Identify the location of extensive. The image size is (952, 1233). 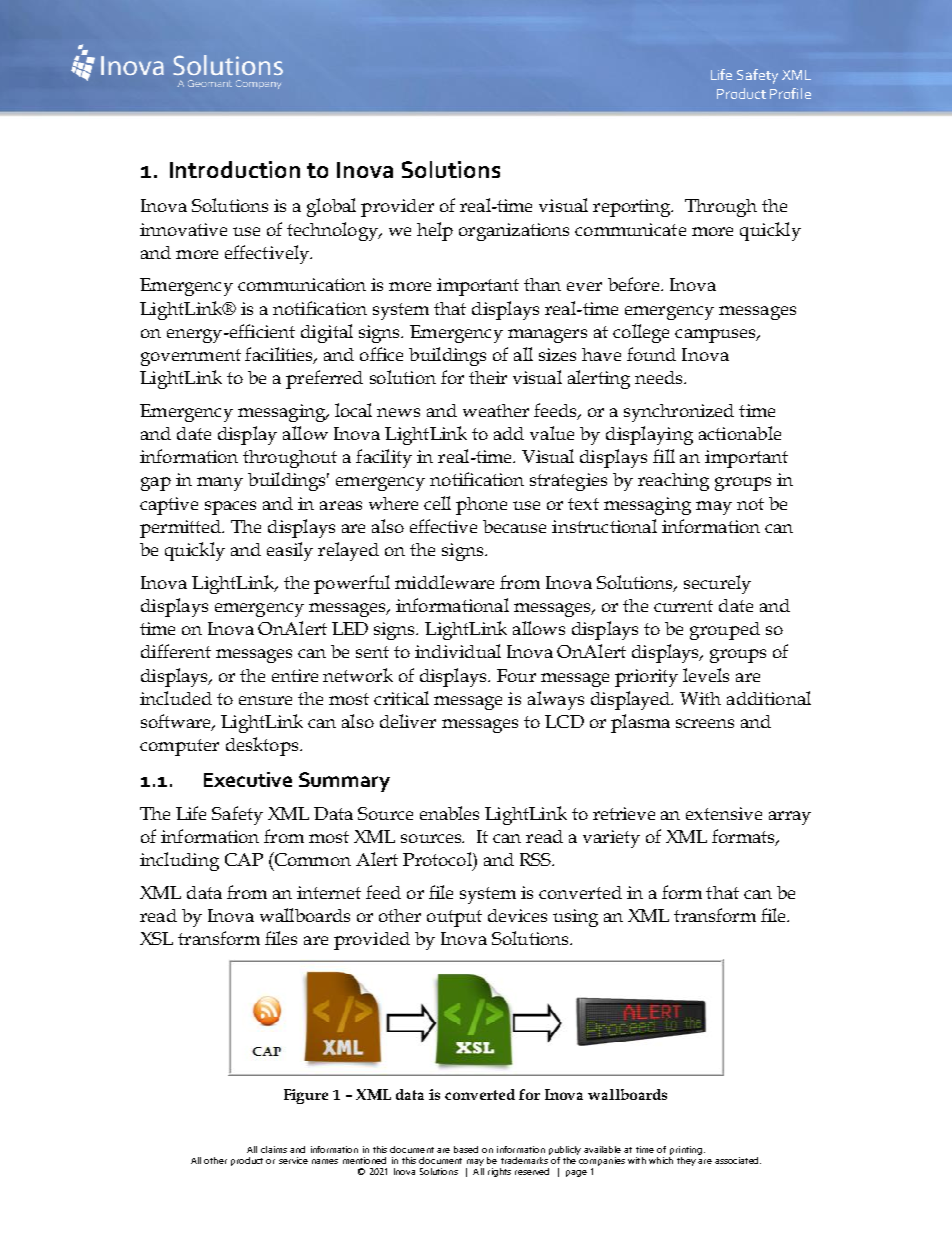
(724, 813).
